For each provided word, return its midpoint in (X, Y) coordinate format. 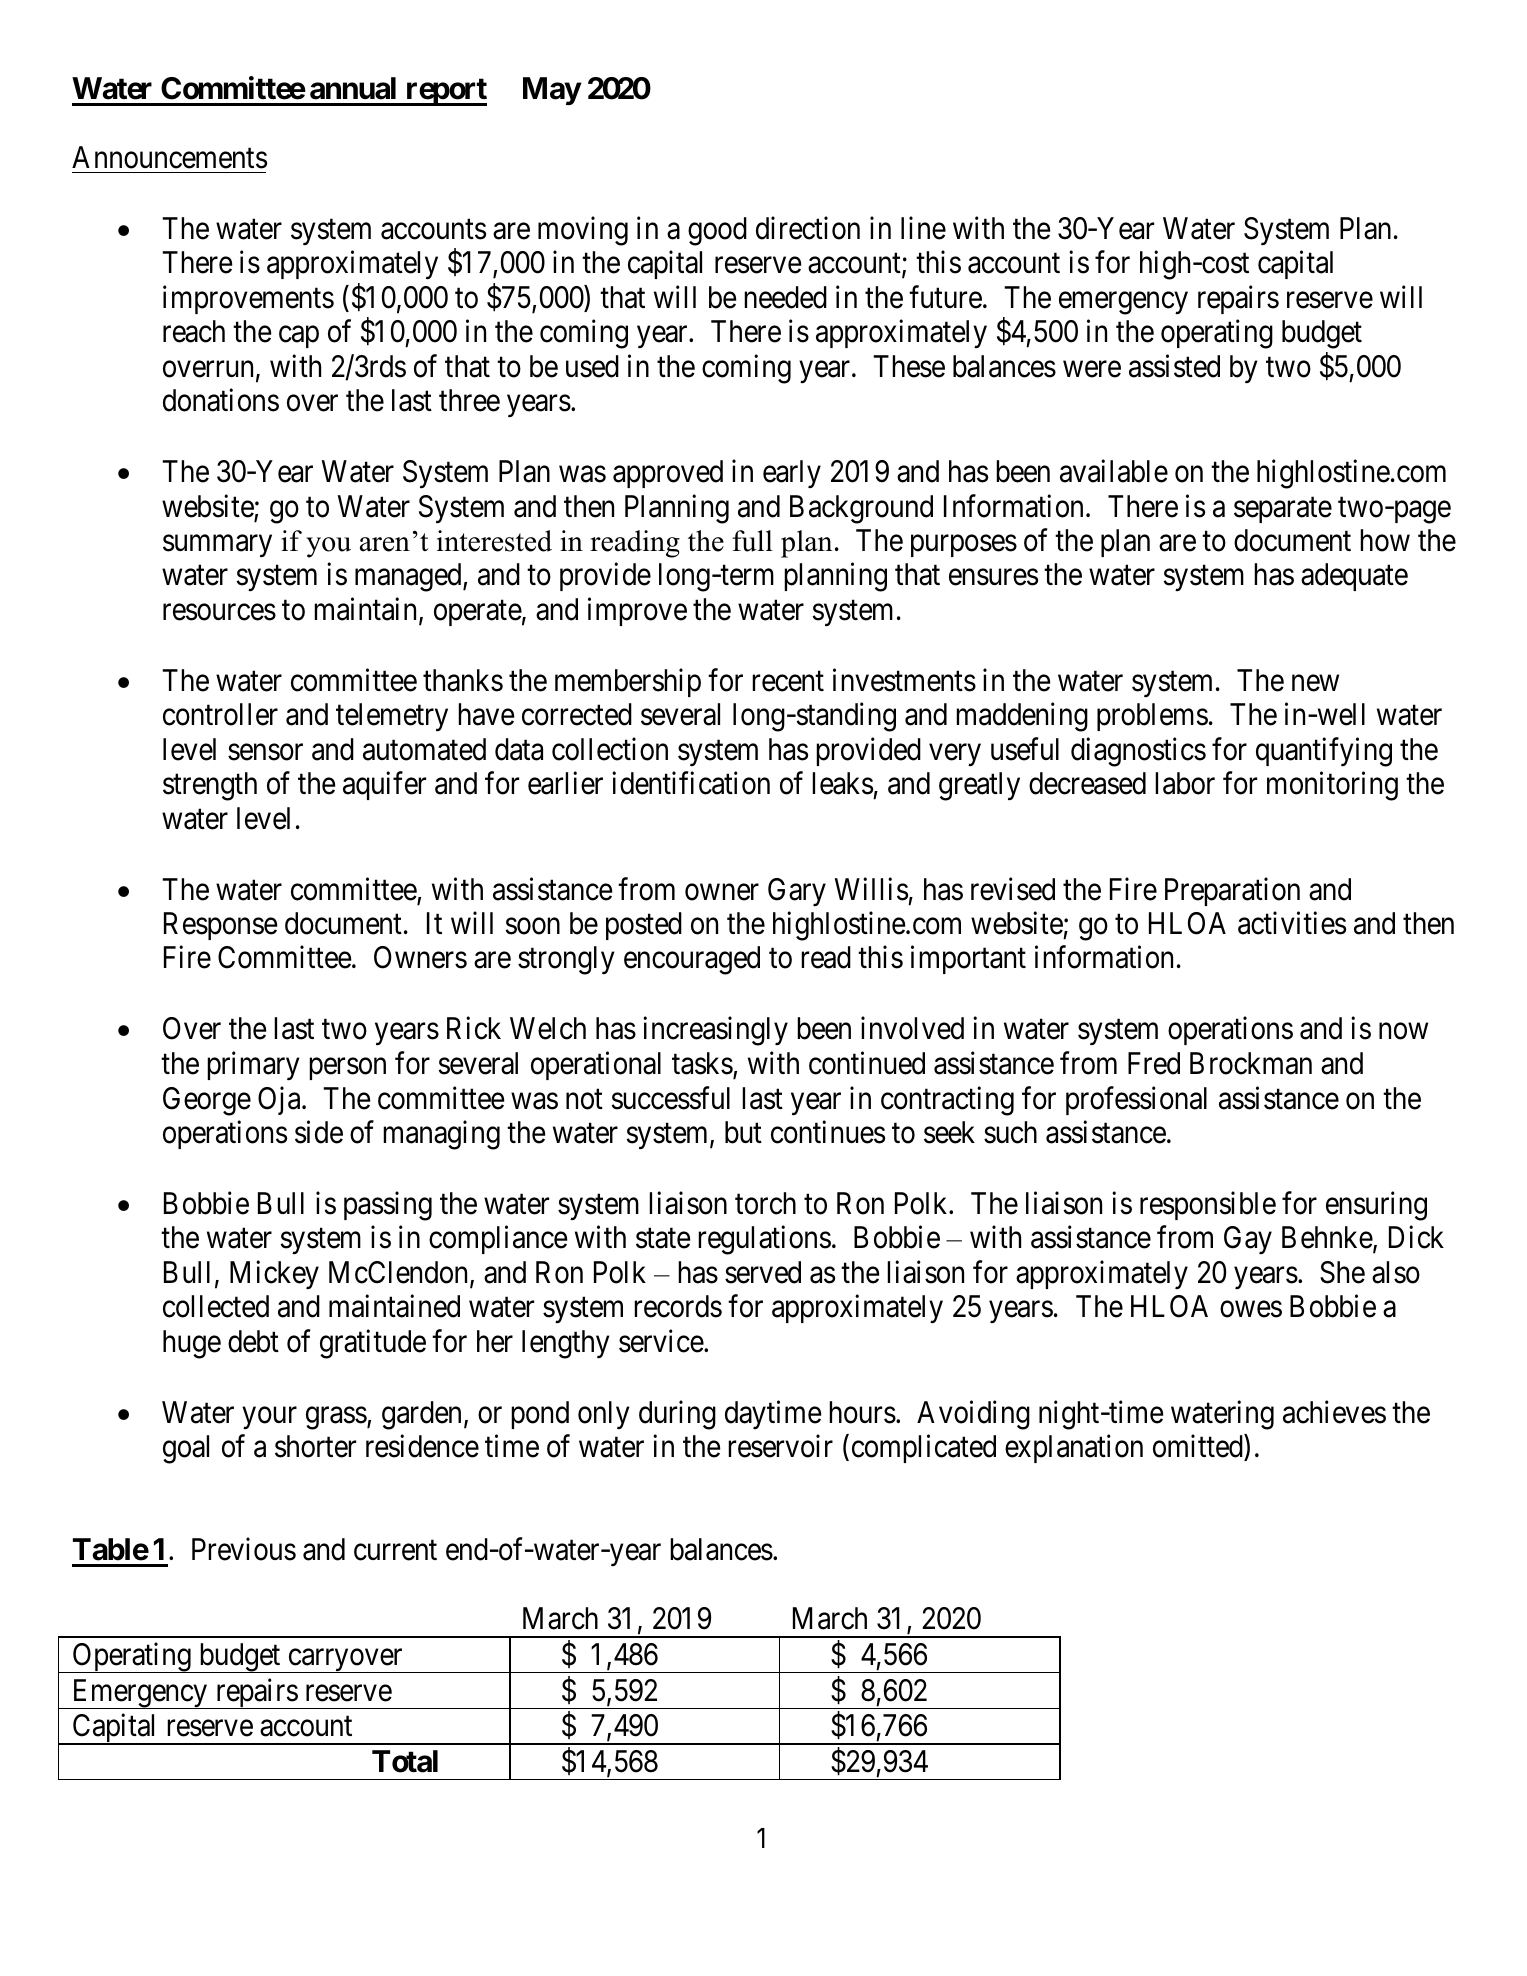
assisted (1174, 366)
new (1315, 683)
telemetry (392, 717)
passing (388, 1206)
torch (765, 1203)
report (445, 92)
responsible (1208, 1206)
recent (788, 682)
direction (808, 228)
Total (405, 1761)
